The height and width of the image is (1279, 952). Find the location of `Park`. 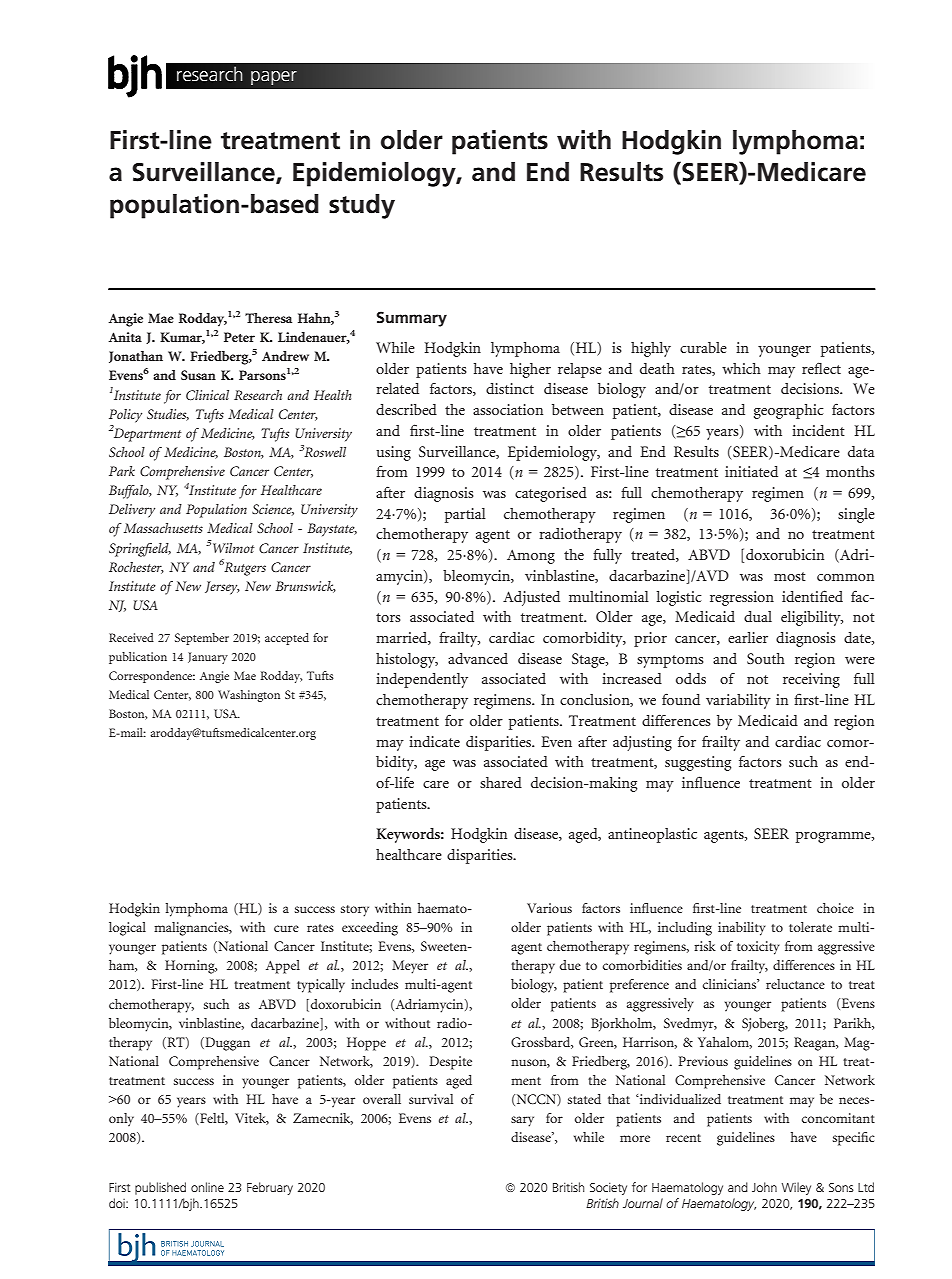

Park is located at coordinates (122, 471).
